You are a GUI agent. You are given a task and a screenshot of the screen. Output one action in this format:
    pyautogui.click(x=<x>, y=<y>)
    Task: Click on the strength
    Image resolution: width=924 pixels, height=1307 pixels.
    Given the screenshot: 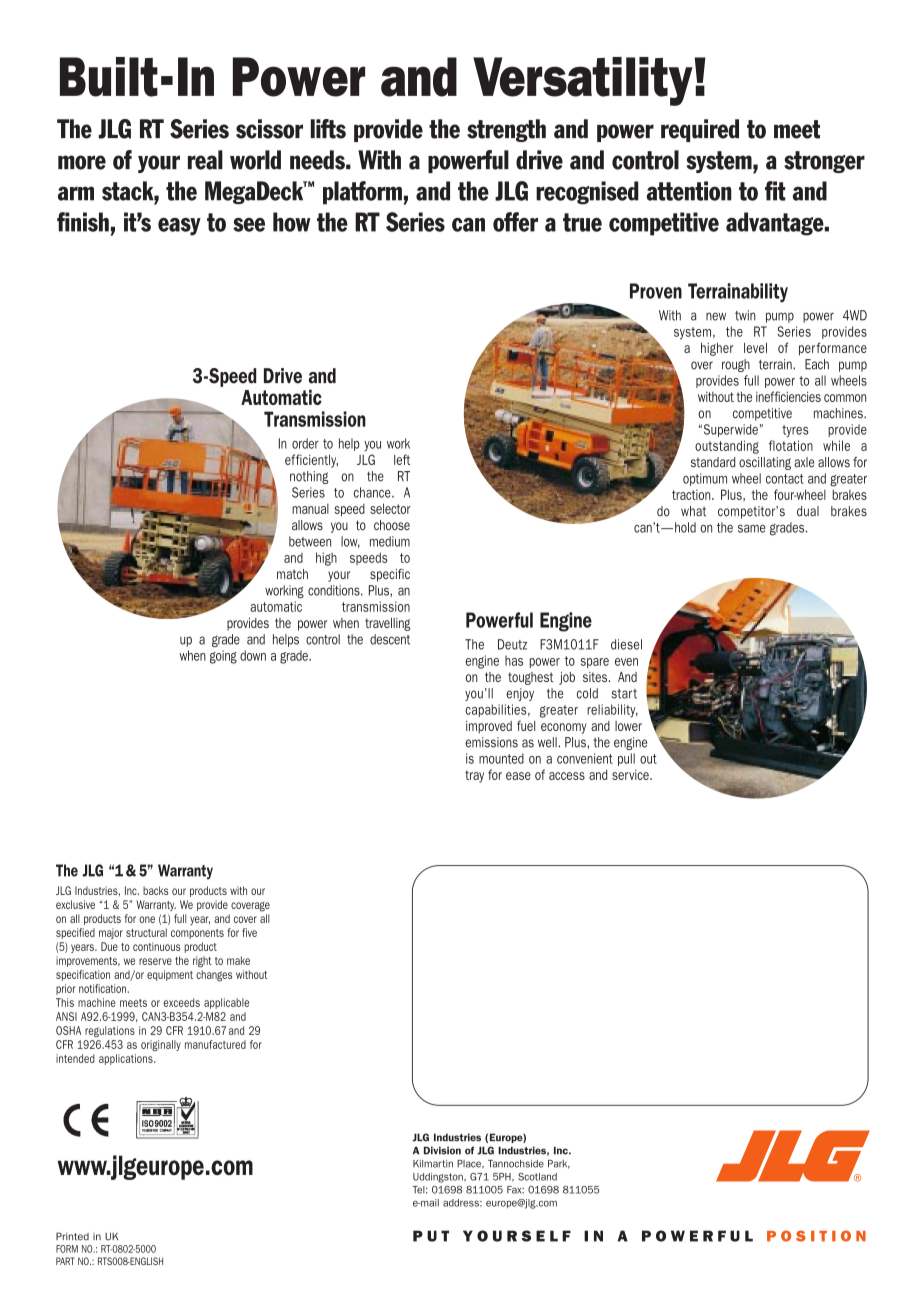 What is the action you would take?
    pyautogui.click(x=506, y=130)
